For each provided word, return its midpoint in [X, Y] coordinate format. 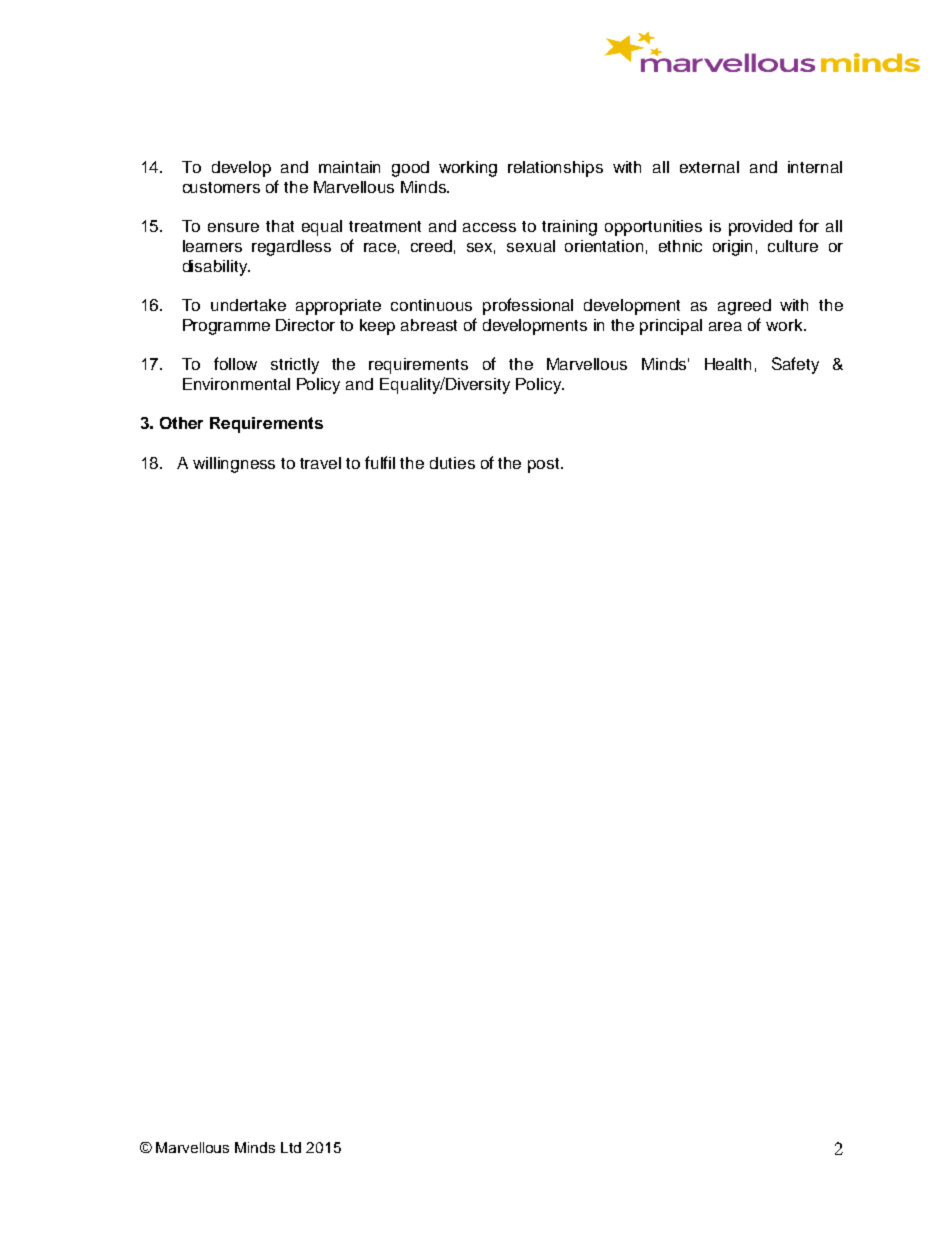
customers [221, 187]
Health [728, 364]
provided [760, 228]
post [545, 465]
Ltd [291, 1147]
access [489, 227]
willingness [234, 465]
